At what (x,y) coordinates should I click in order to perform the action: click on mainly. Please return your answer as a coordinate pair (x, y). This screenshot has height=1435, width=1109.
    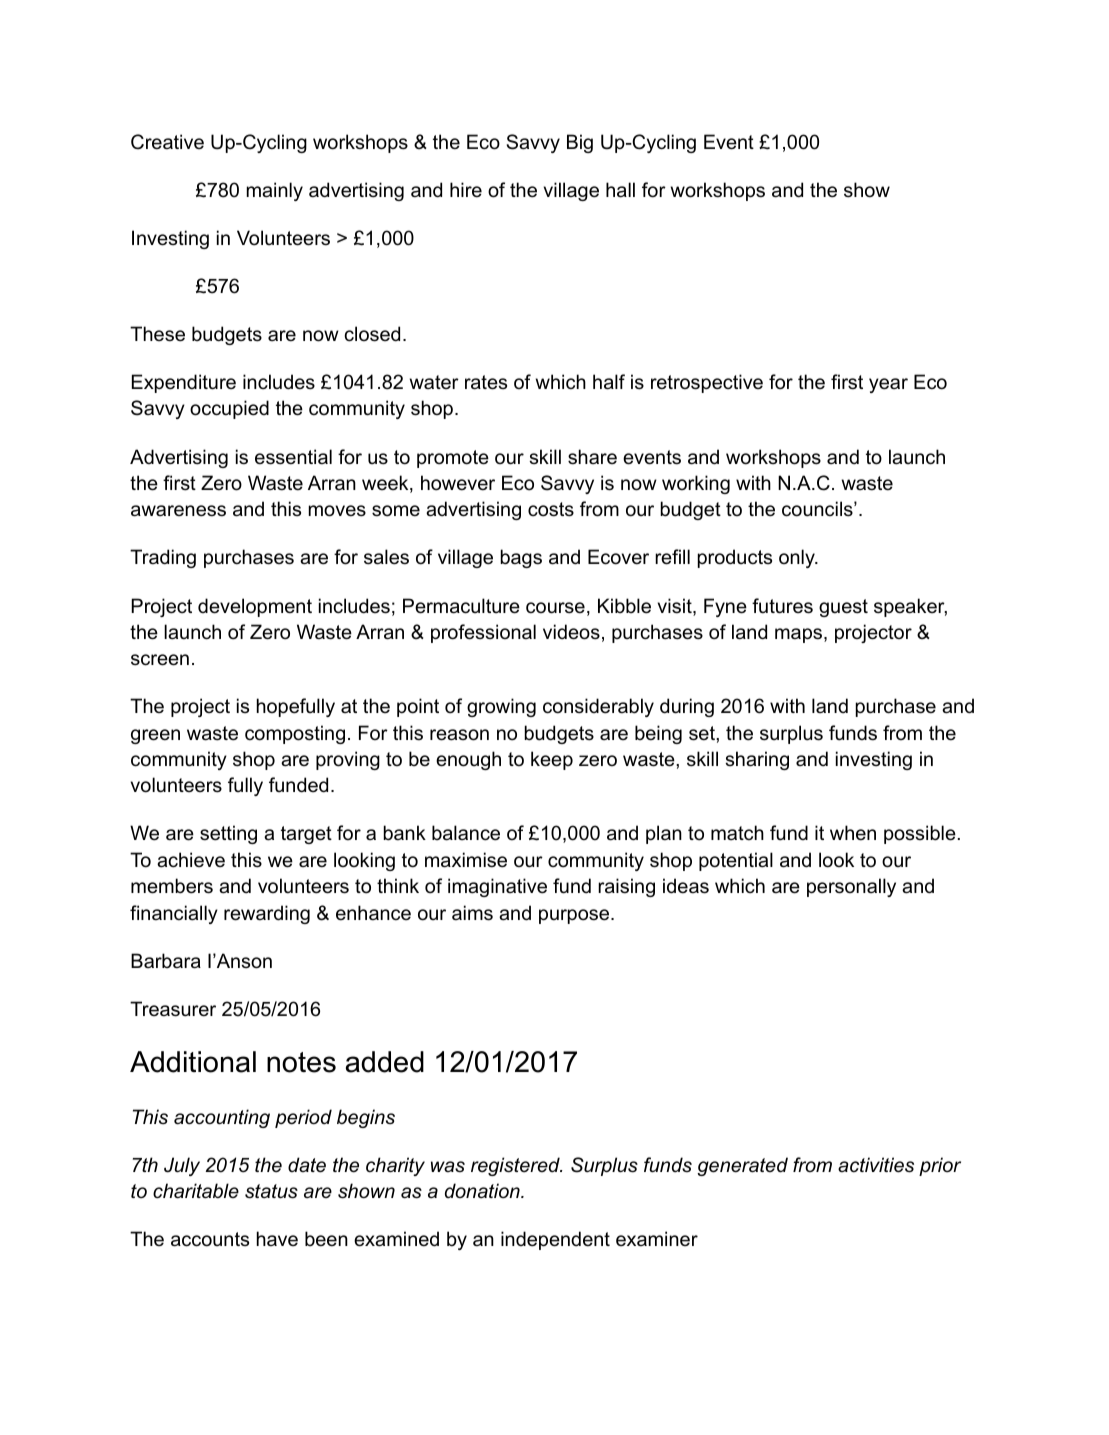
    Looking at the image, I should click on (275, 191).
